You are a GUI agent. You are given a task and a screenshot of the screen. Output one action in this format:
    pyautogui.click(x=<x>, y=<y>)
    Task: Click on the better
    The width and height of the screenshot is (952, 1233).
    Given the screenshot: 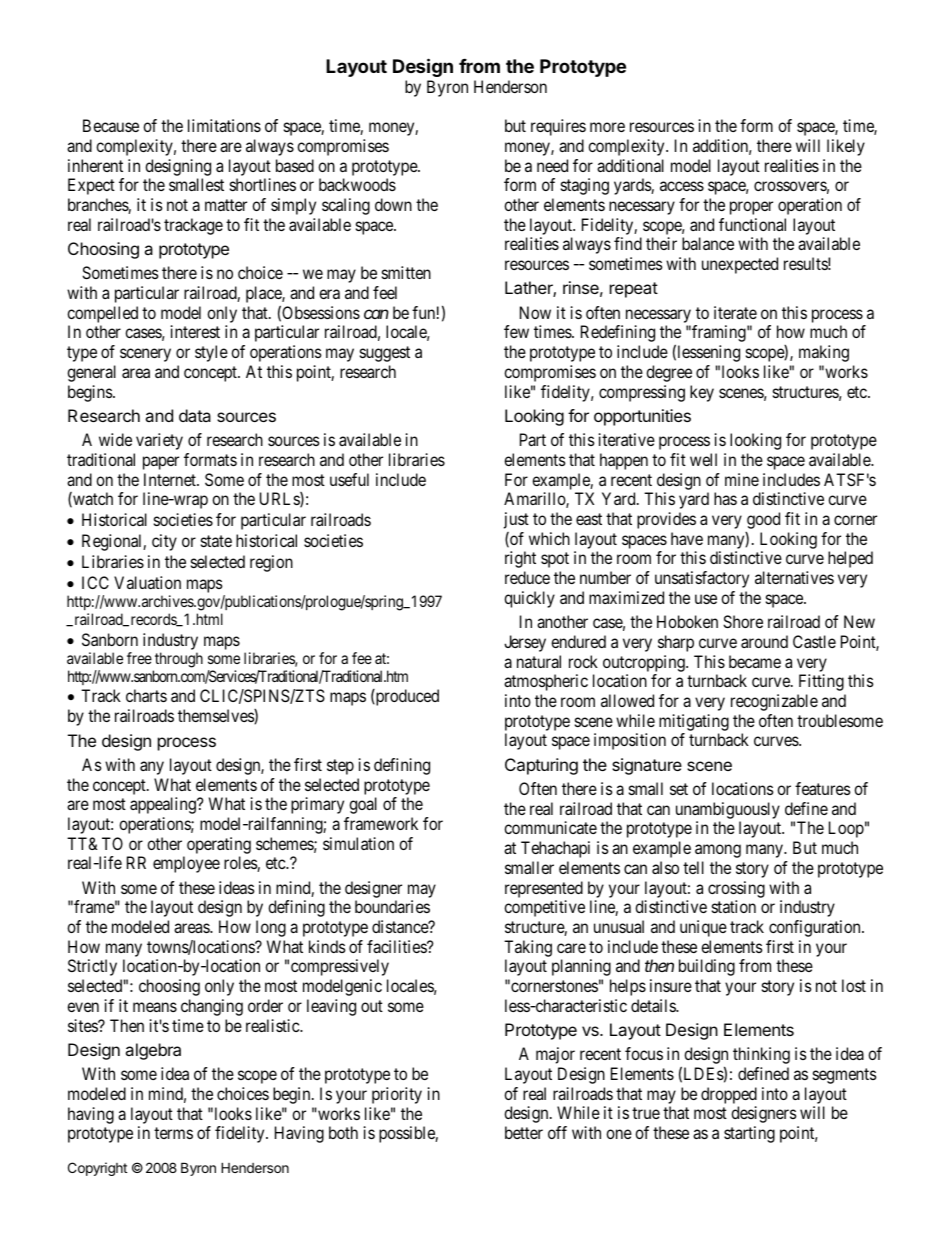 What is the action you would take?
    pyautogui.click(x=524, y=1132)
